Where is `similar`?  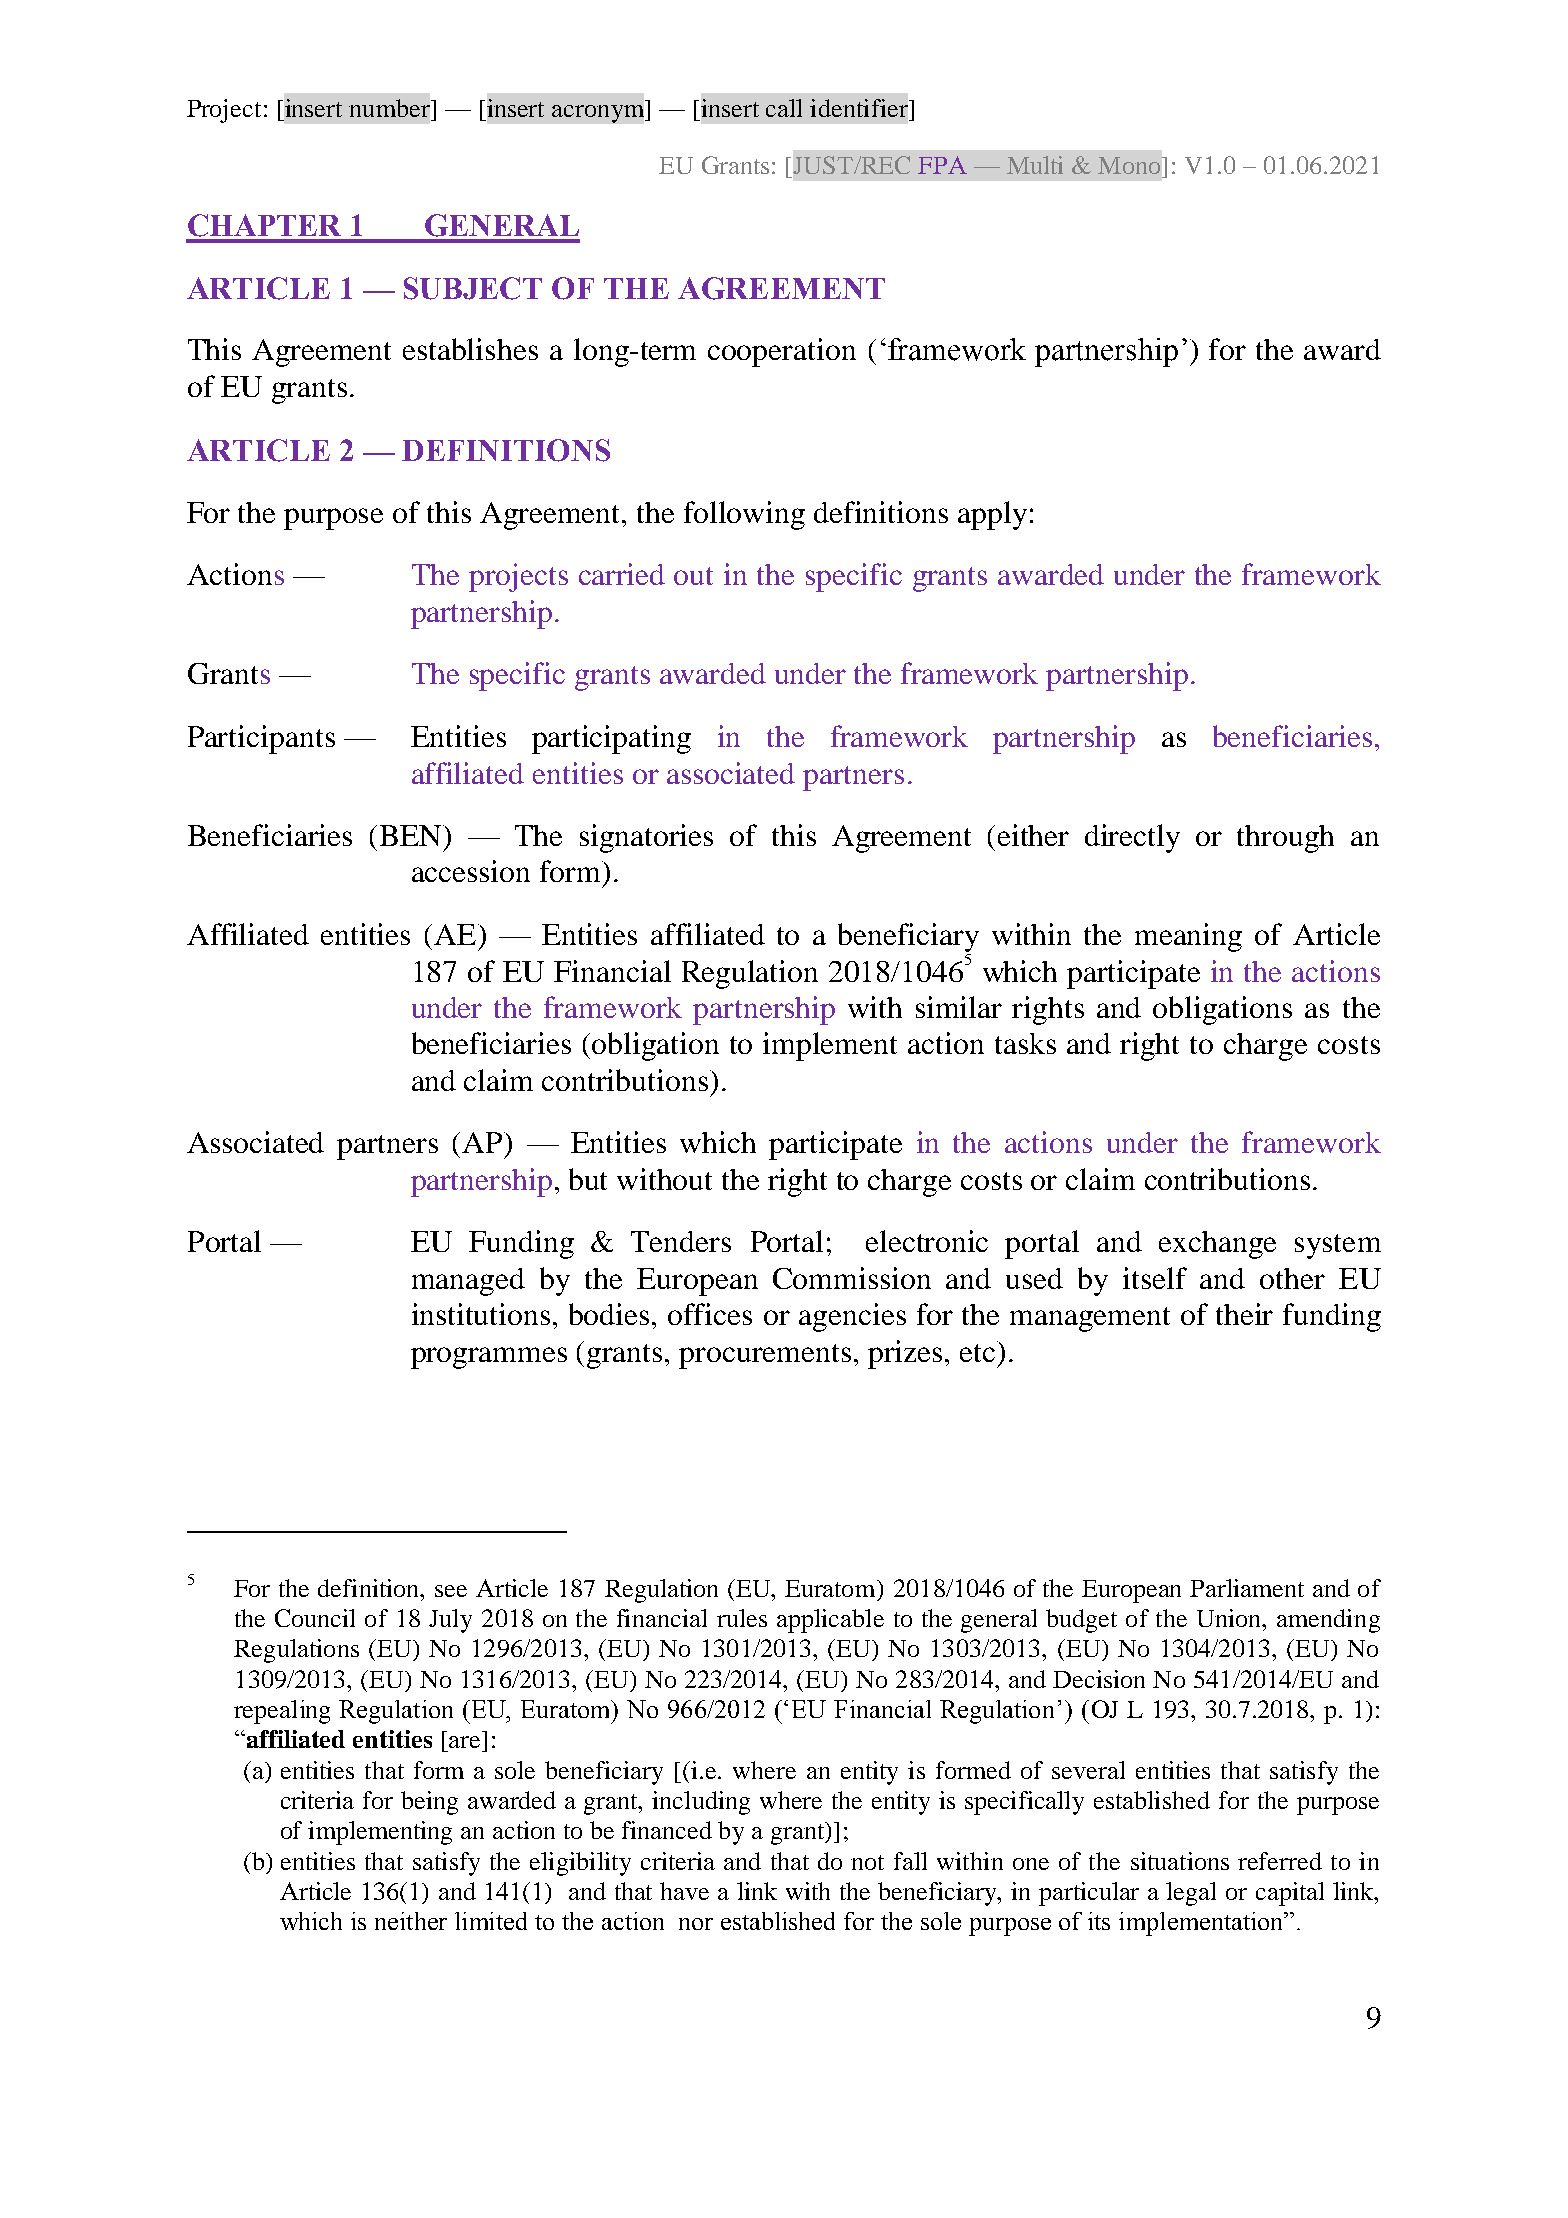
similar is located at coordinates (959, 1007).
